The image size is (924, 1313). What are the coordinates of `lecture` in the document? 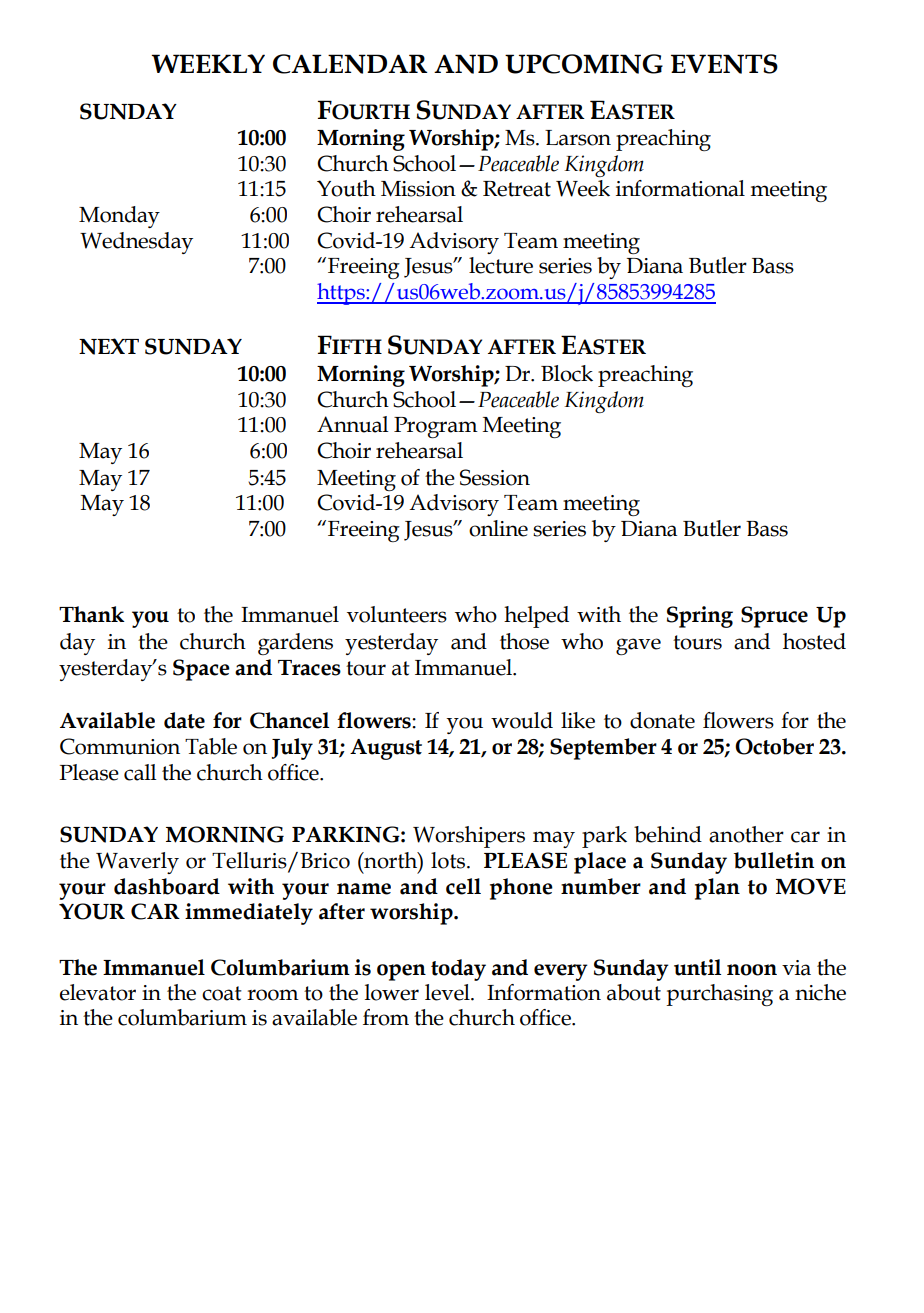 It's located at (501, 265).
